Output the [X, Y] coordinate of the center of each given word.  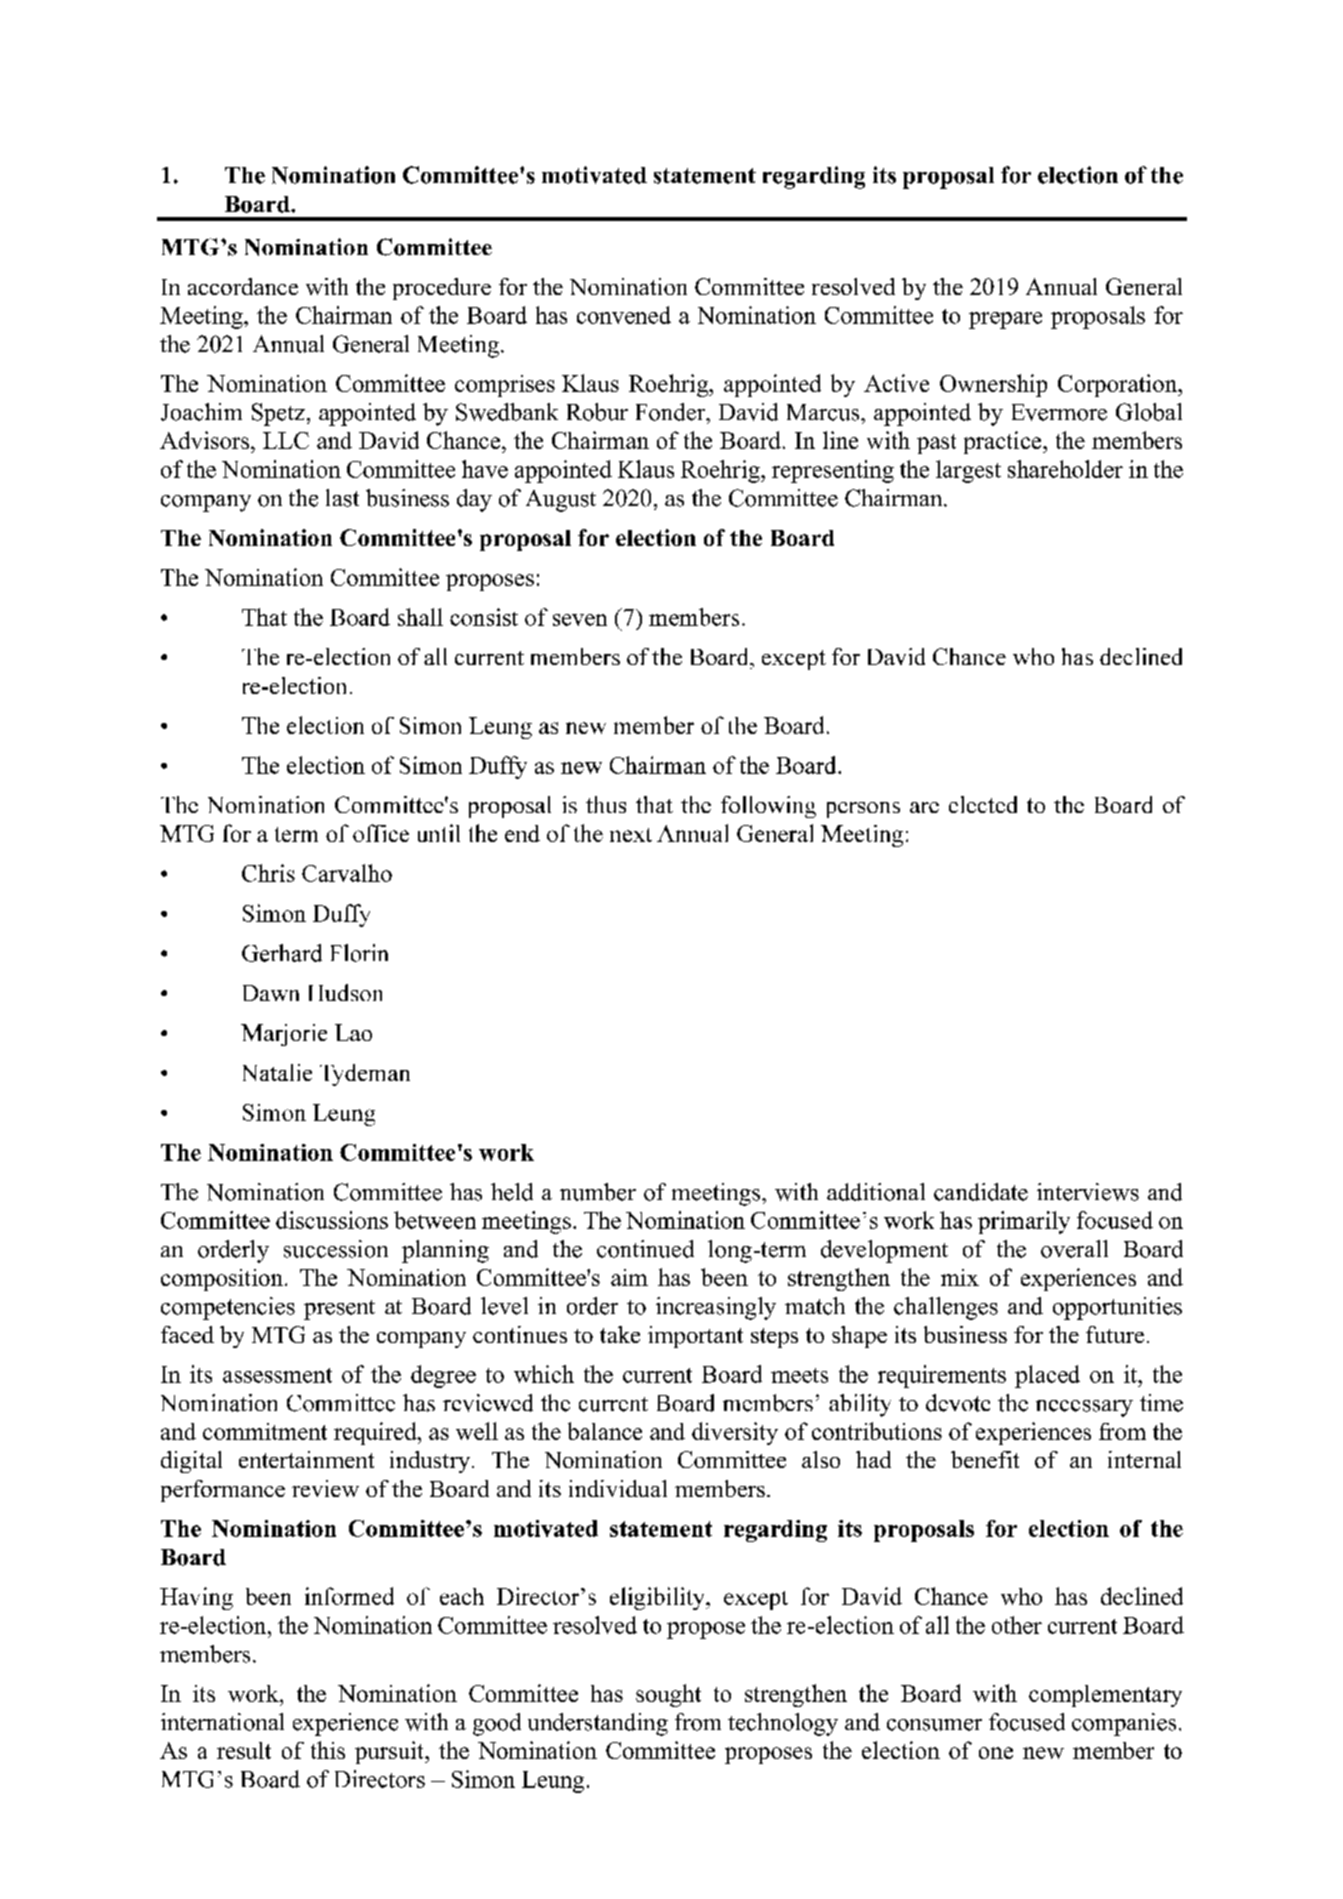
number [598, 1192]
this [328, 1750]
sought [668, 1695]
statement [705, 176]
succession [336, 1249]
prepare [1005, 320]
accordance [243, 286]
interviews [1088, 1192]
